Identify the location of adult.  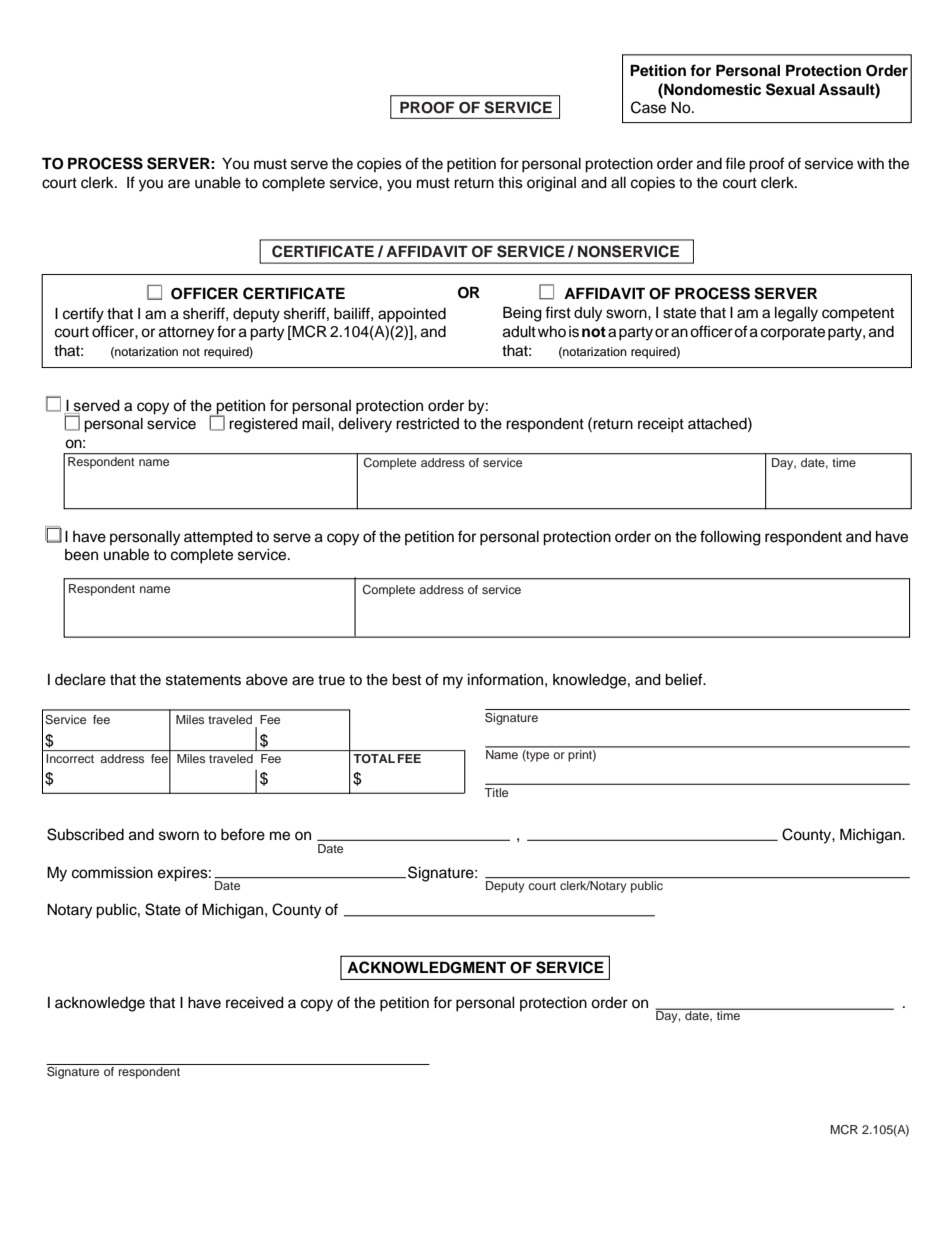
(519, 332).
